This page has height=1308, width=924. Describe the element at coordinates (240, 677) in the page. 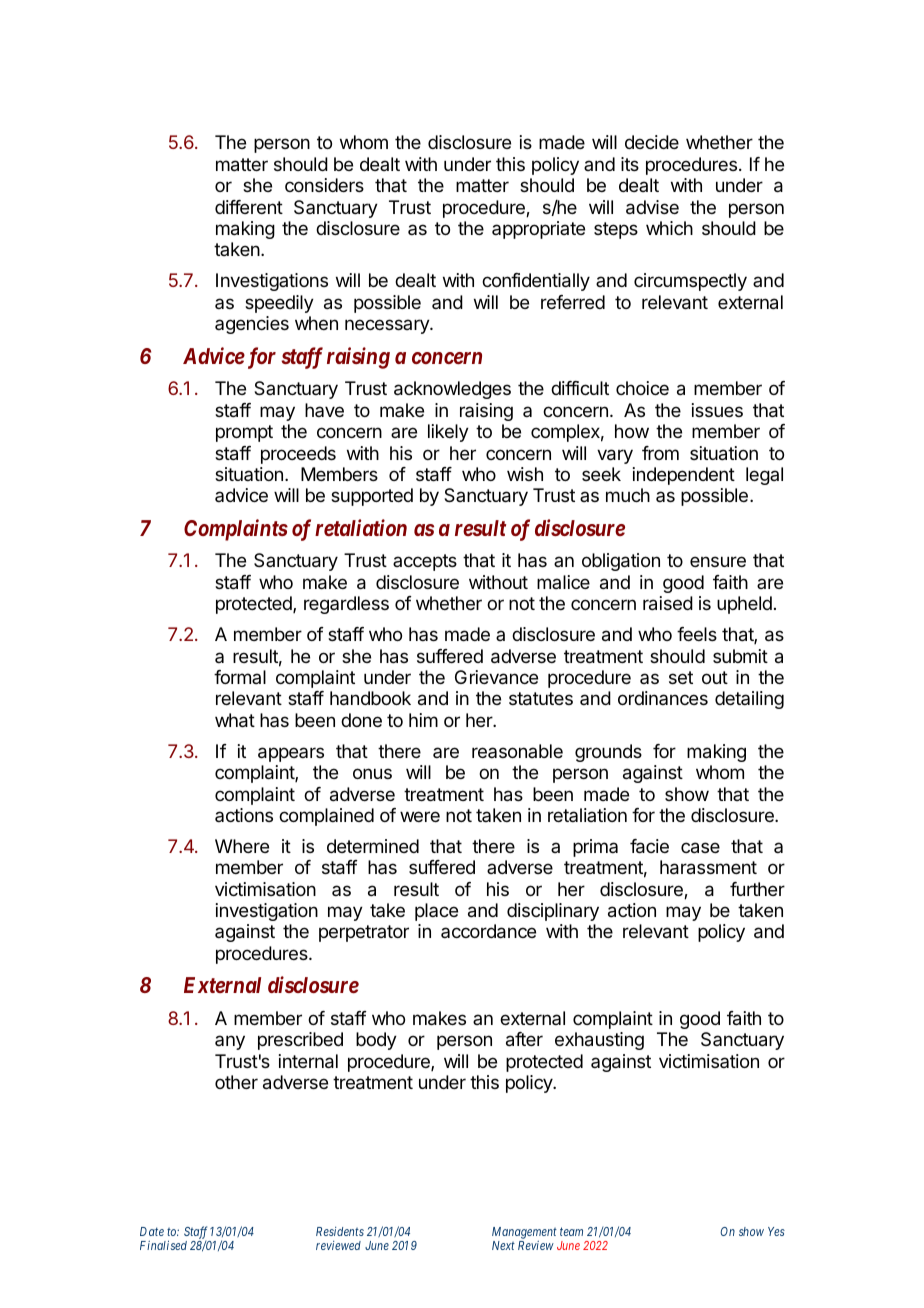

I see `formal` at that location.
